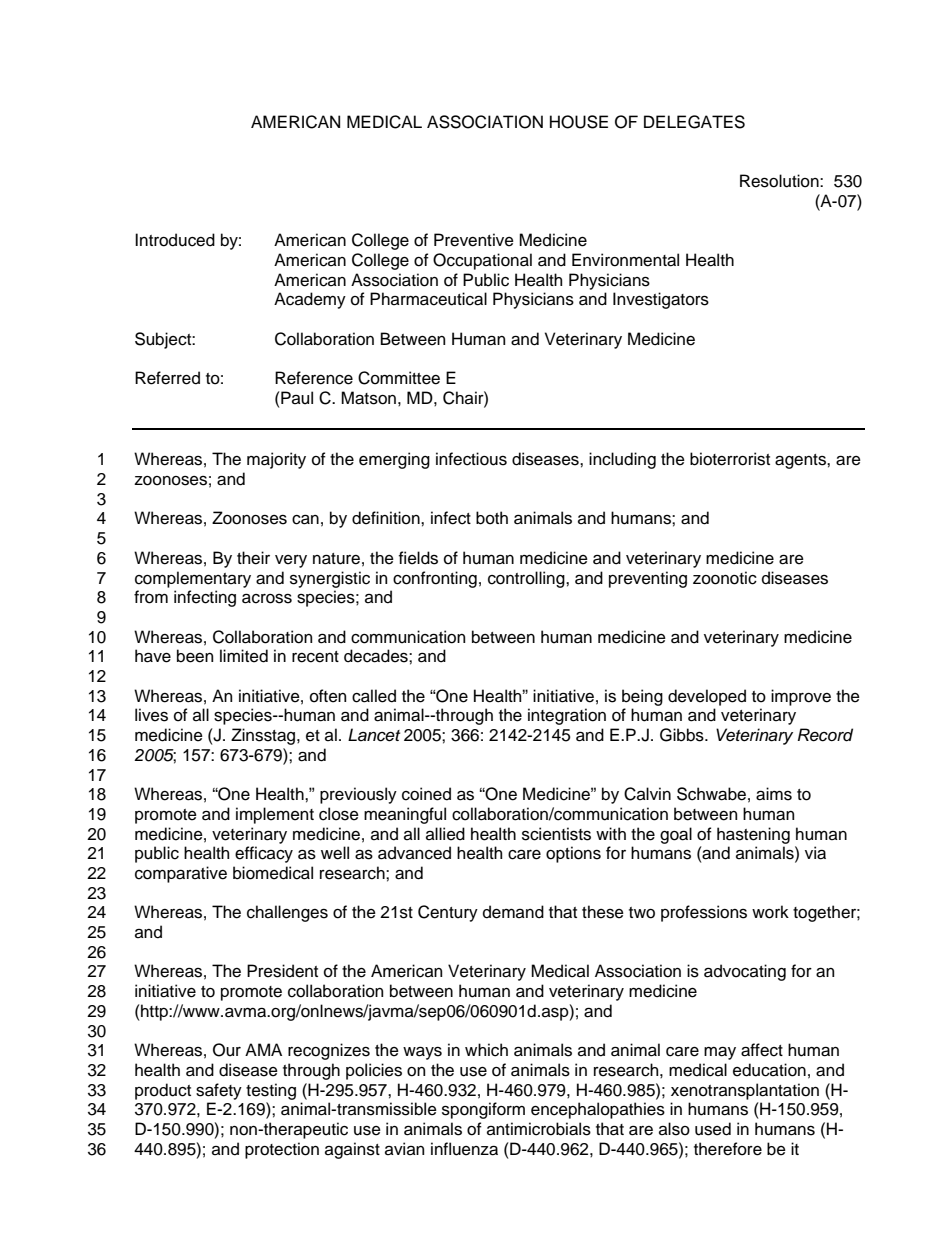  I want to click on DELEGATES, so click(694, 122).
